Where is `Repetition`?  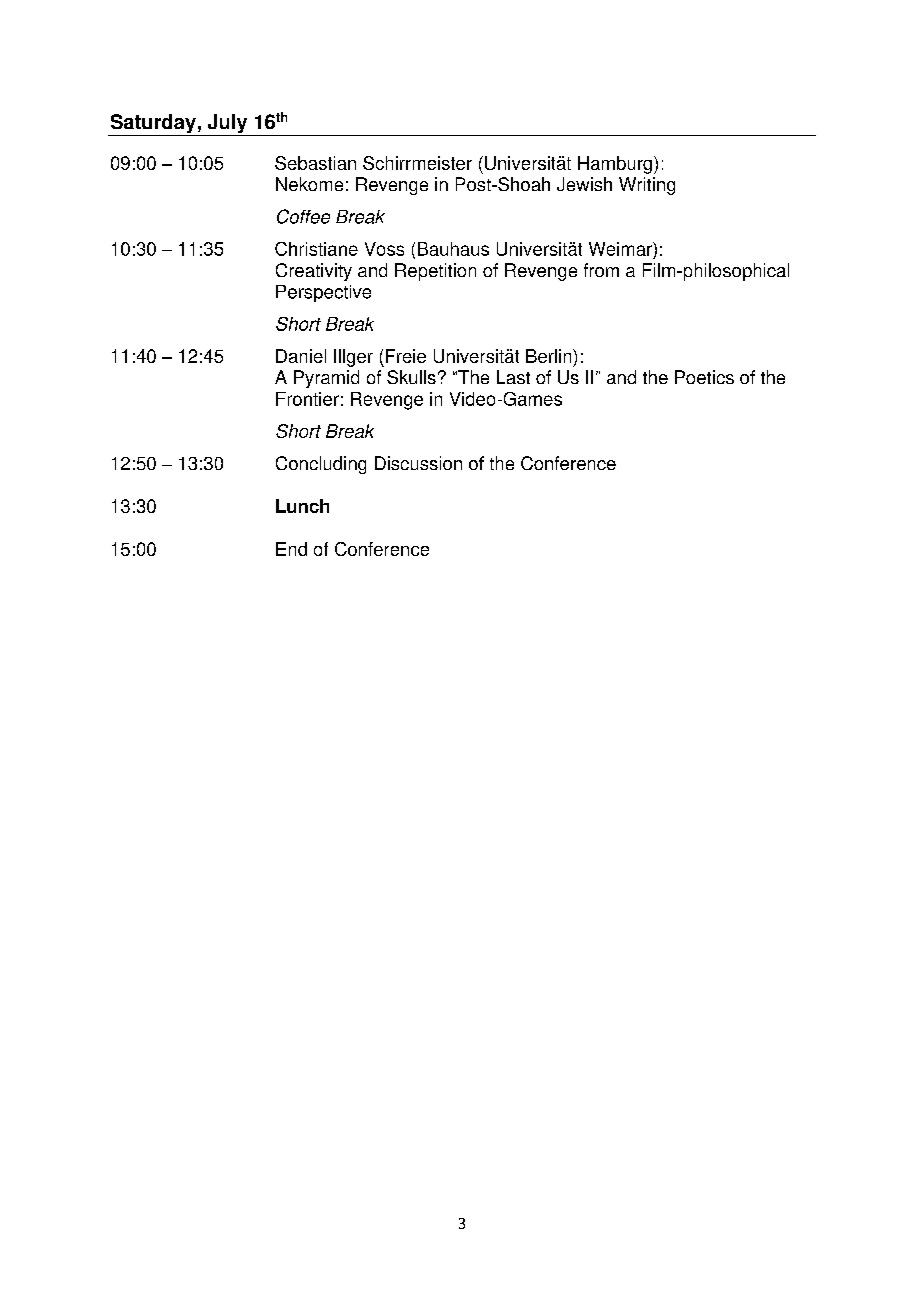
Repetition is located at coordinates (435, 272).
